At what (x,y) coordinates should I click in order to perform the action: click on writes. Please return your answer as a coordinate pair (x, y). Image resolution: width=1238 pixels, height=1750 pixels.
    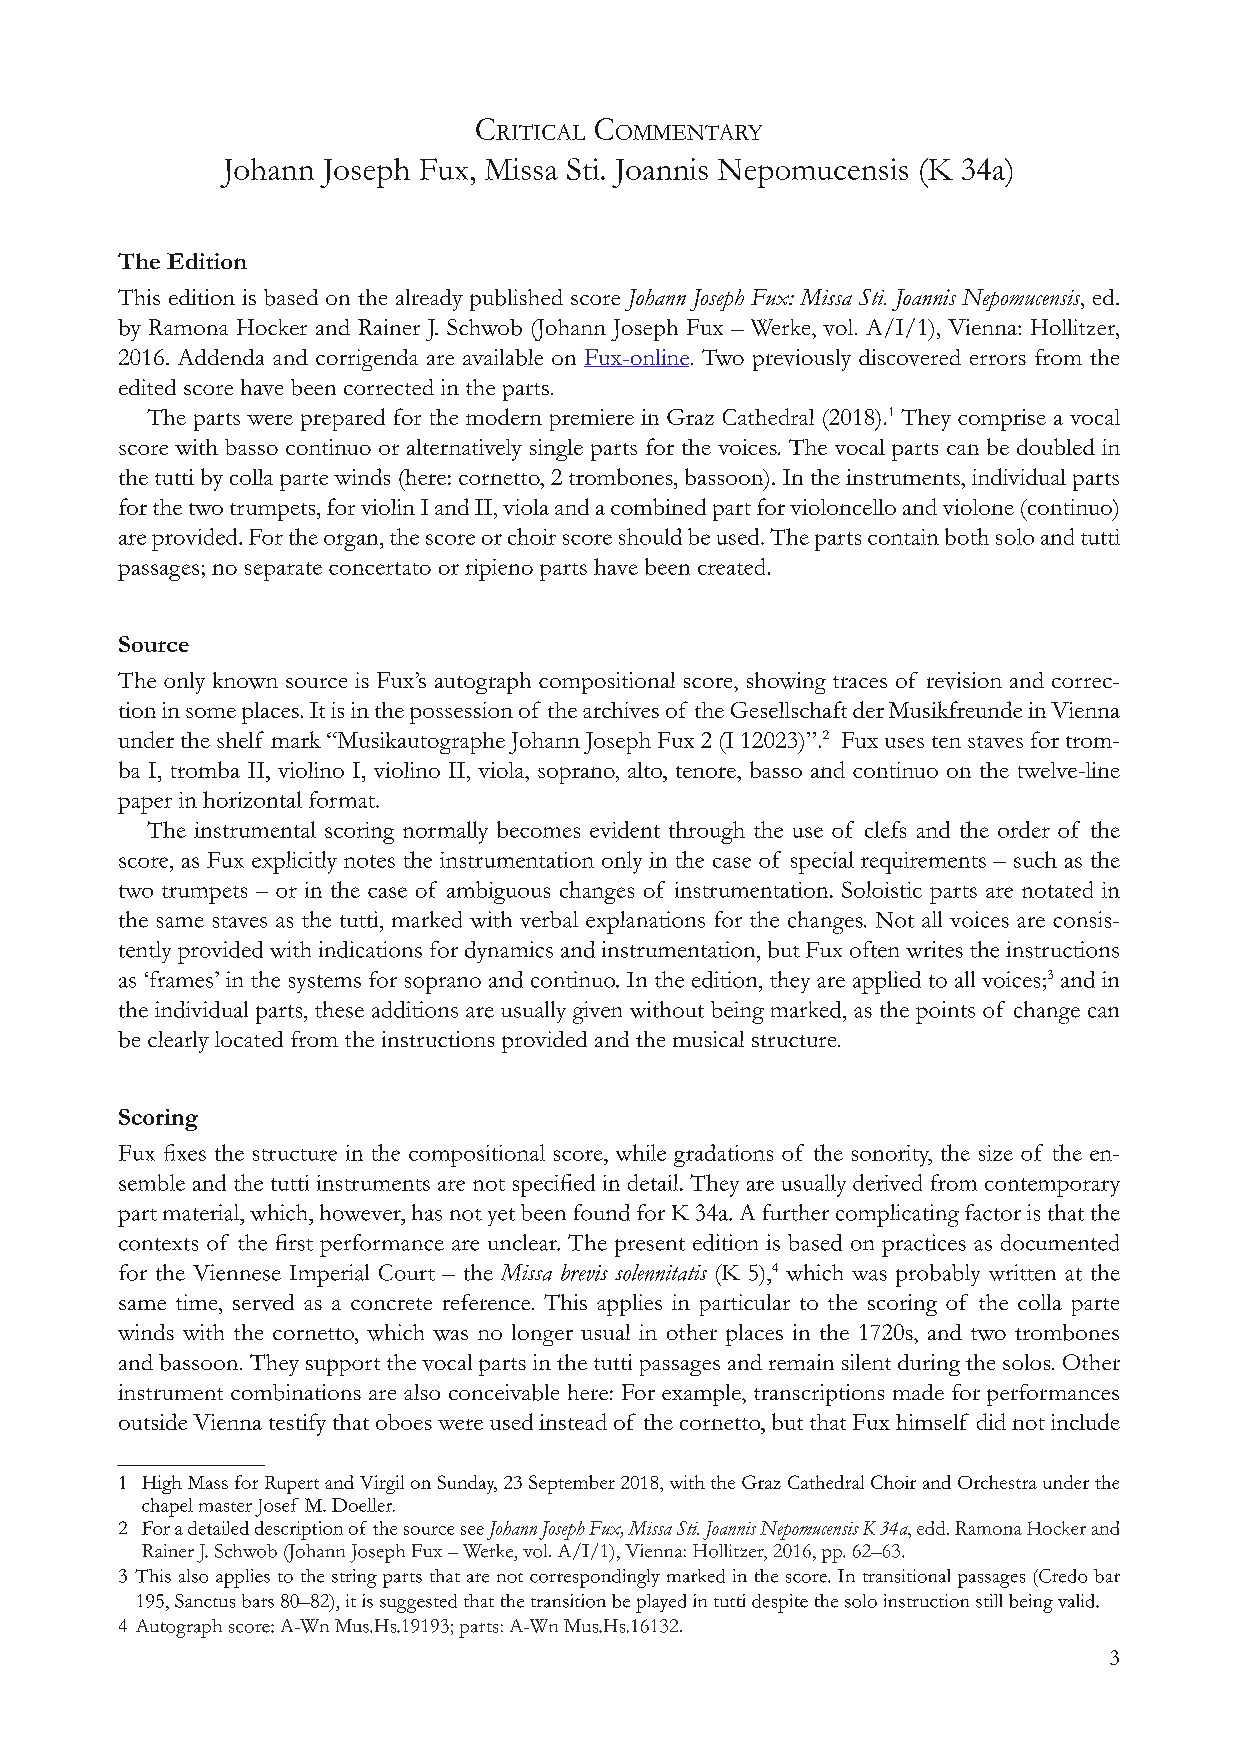
    Looking at the image, I should click on (934, 949).
